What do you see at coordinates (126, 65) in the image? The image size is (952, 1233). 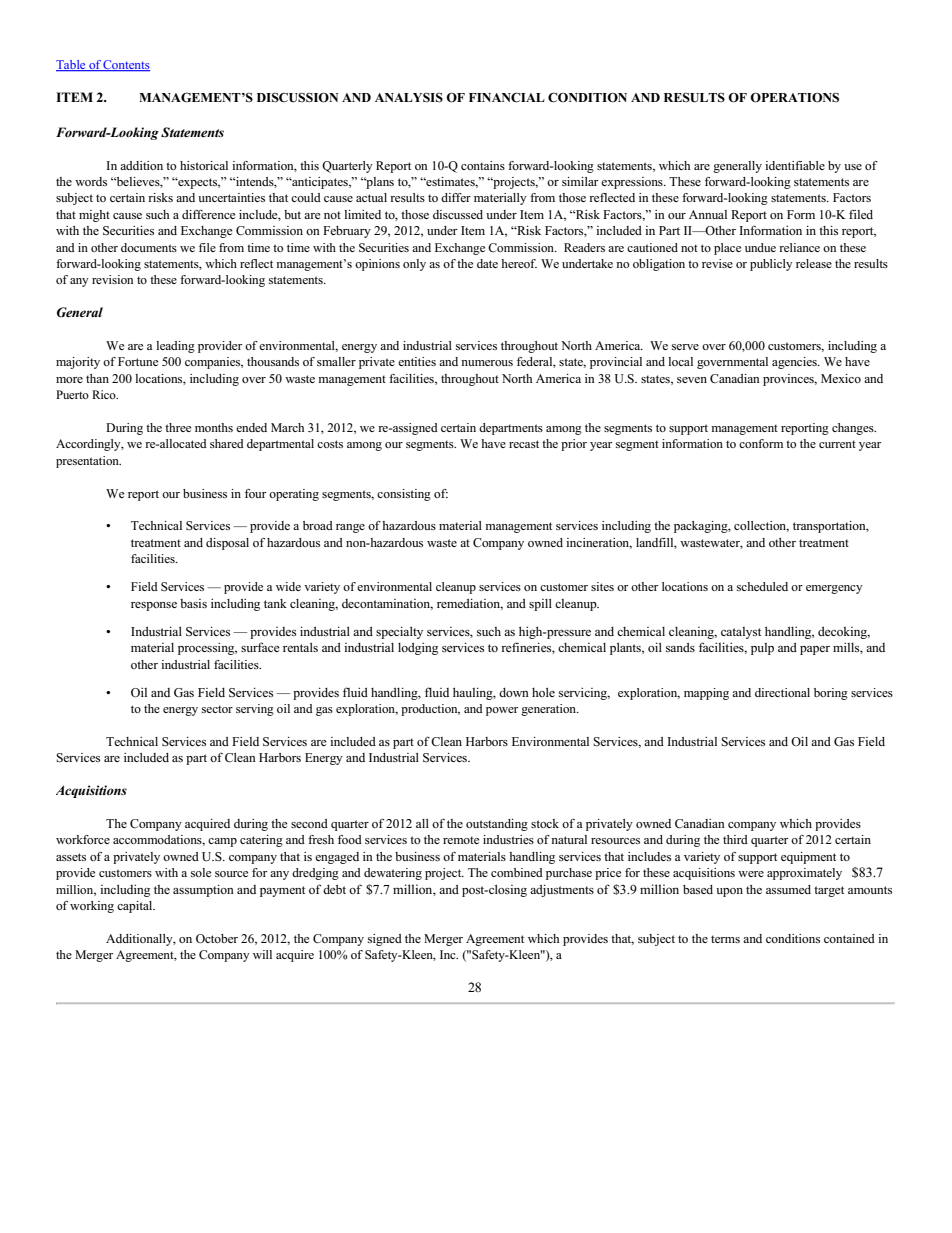 I see `Contents` at bounding box center [126, 65].
